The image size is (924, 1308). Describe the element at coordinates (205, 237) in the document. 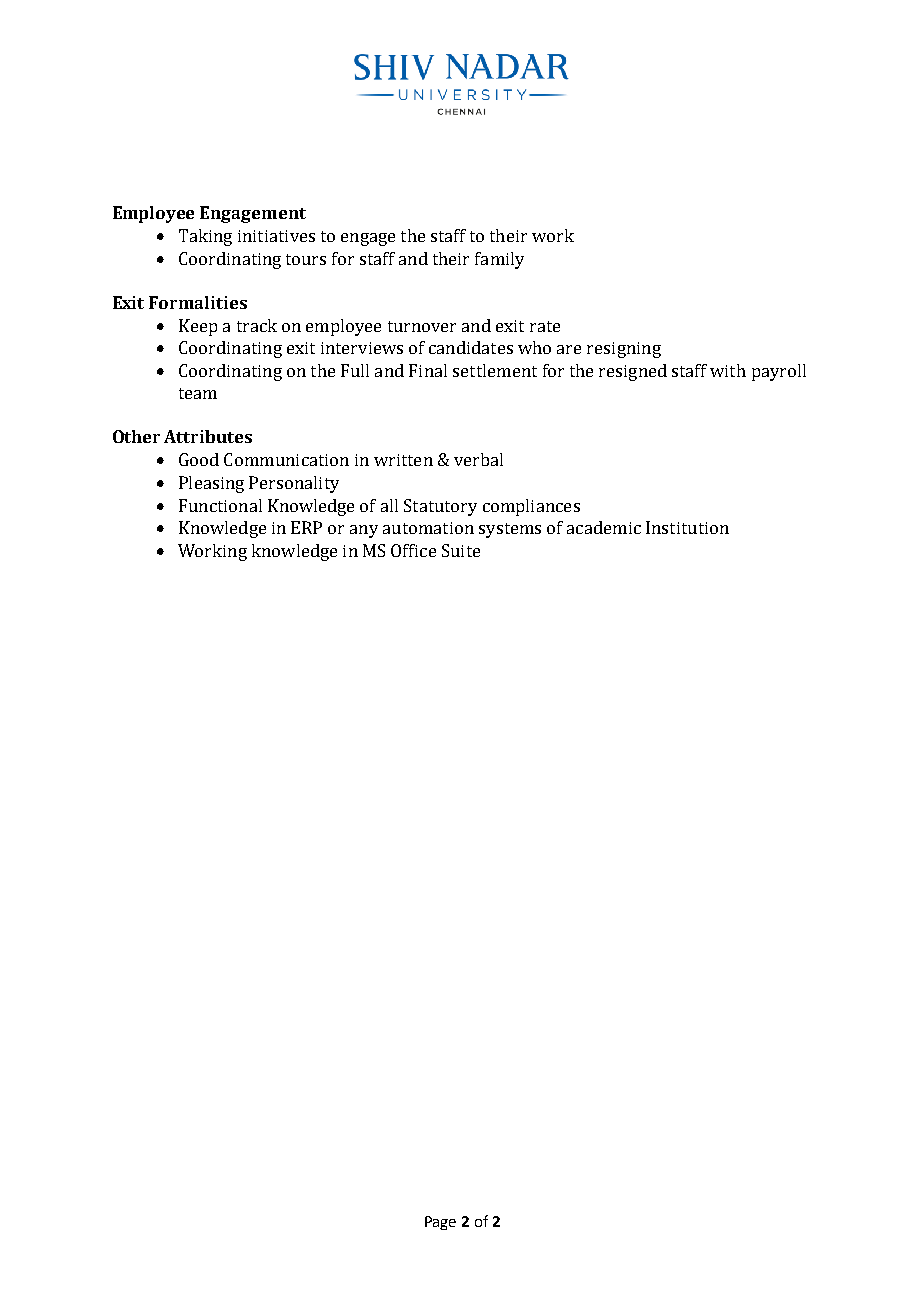

I see `Taking` at that location.
